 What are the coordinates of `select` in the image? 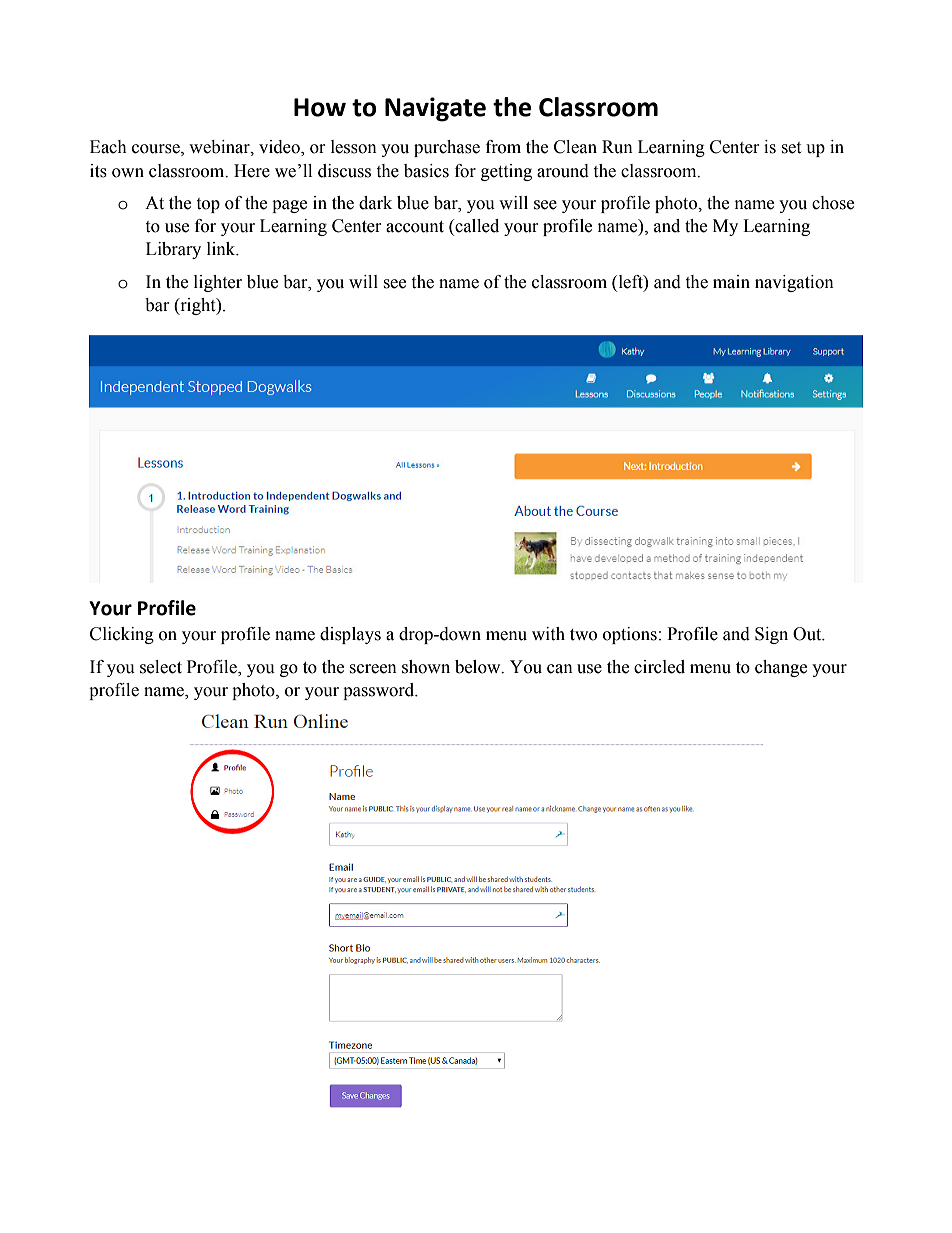 It's located at (161, 667).
